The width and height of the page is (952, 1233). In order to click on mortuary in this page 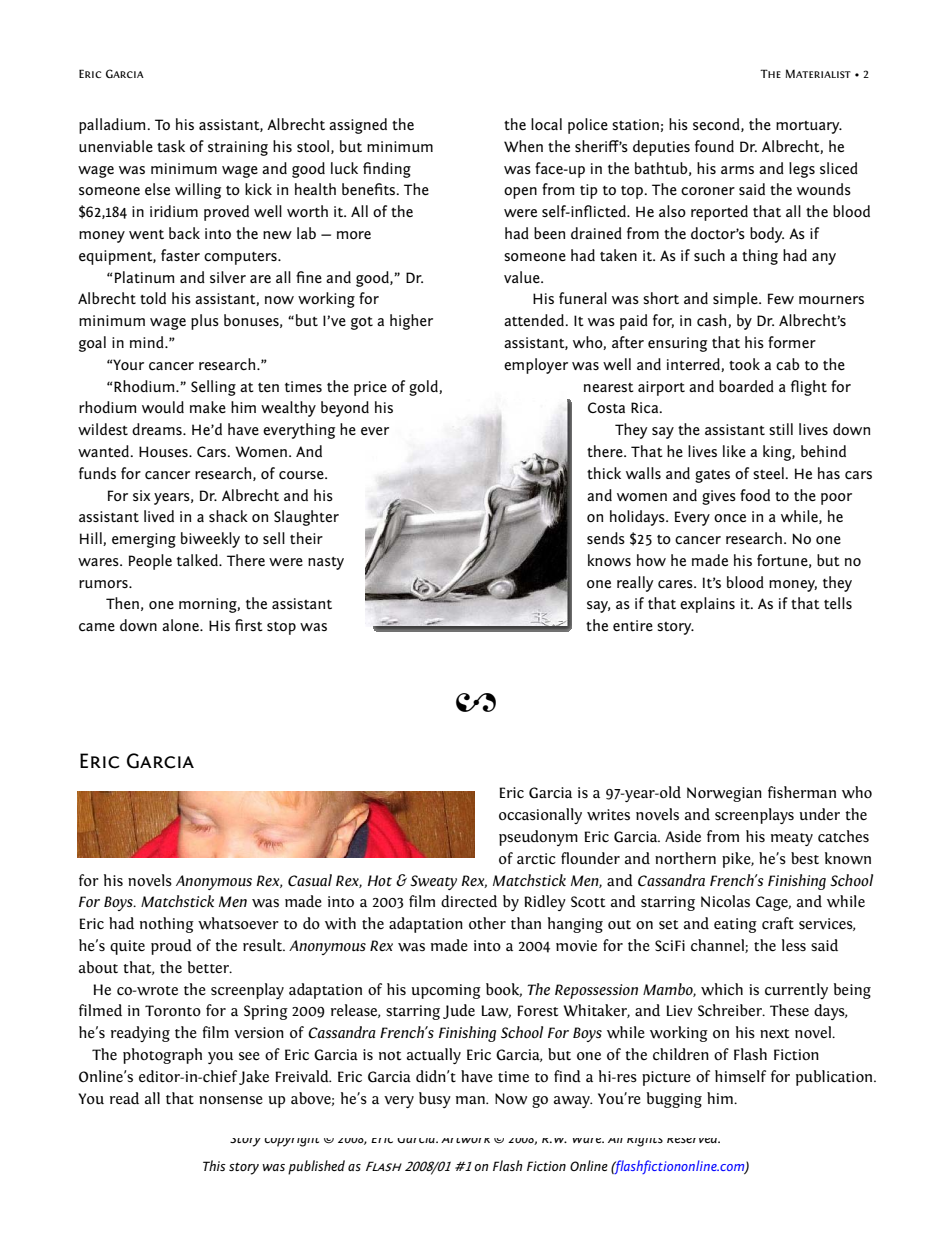, I will do `click(809, 127)`.
